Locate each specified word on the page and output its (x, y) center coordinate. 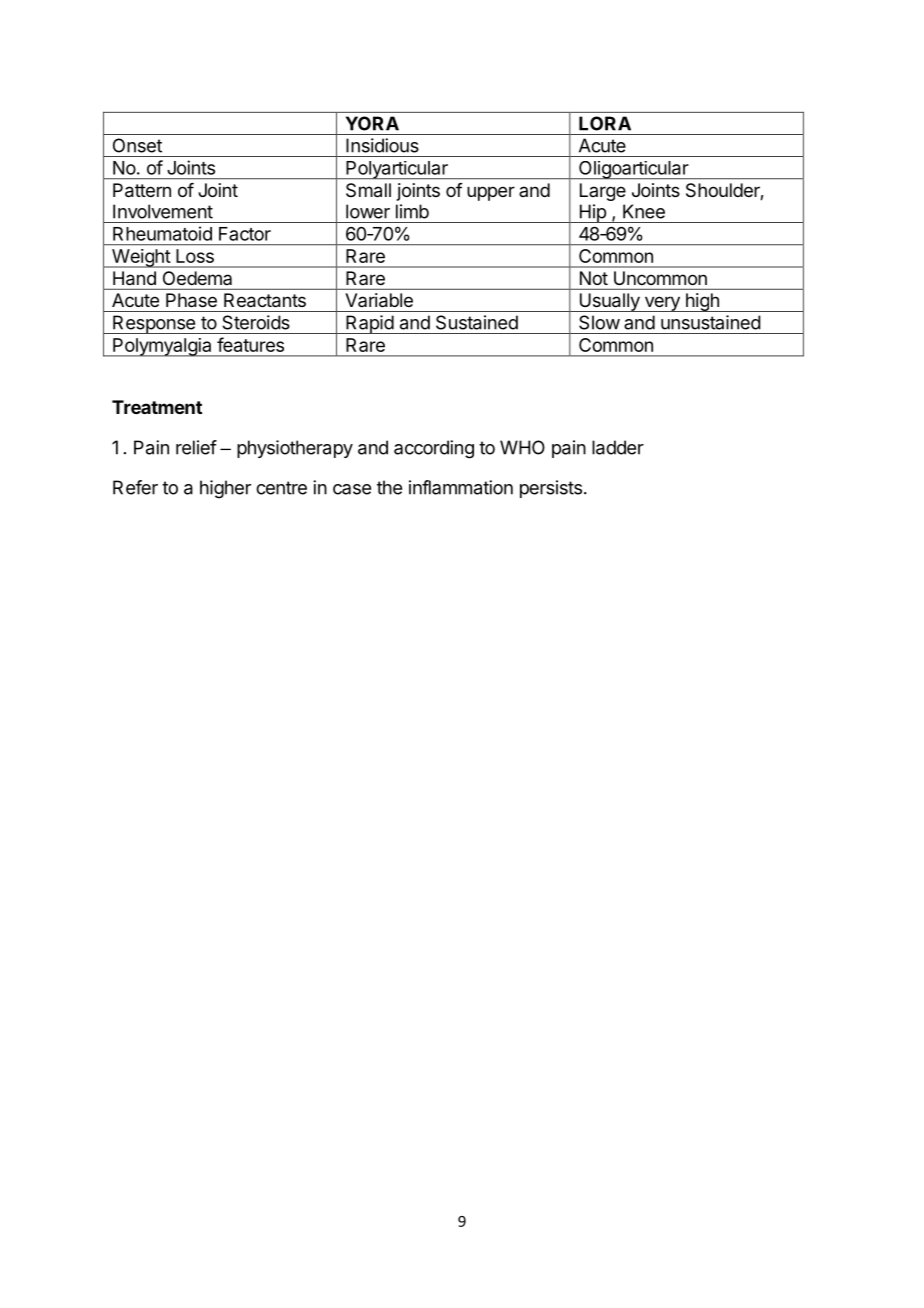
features (250, 344)
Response (154, 324)
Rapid (369, 324)
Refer (135, 487)
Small (368, 190)
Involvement (163, 211)
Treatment (157, 407)
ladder (618, 447)
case (352, 489)
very (662, 304)
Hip (592, 213)
